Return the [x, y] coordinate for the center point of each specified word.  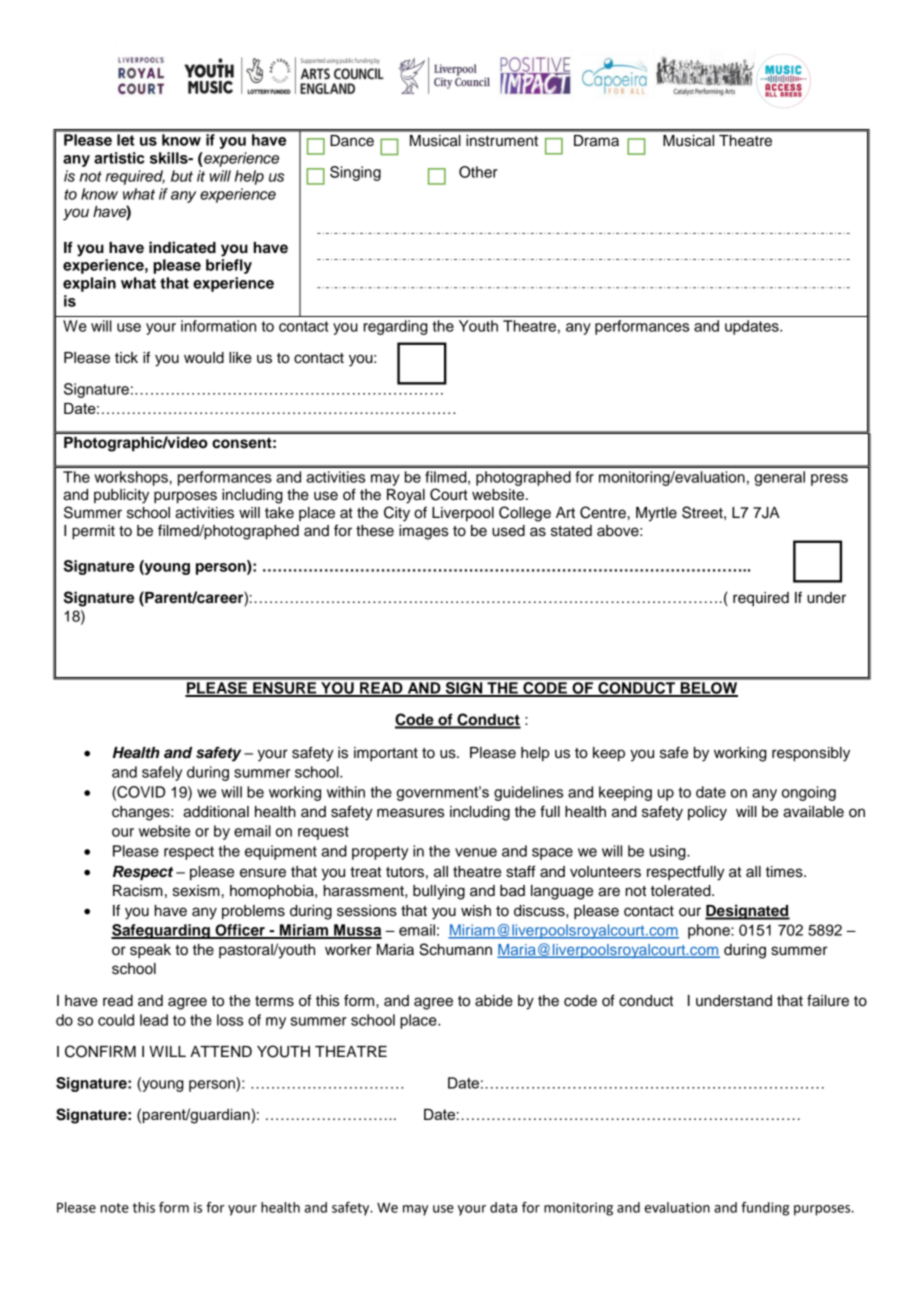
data [503, 1207]
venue [476, 852]
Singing [355, 173]
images [423, 532]
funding [765, 1209]
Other [478, 172]
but [182, 176]
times [785, 872]
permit [93, 532]
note [114, 1208]
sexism [196, 891]
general [779, 478]
